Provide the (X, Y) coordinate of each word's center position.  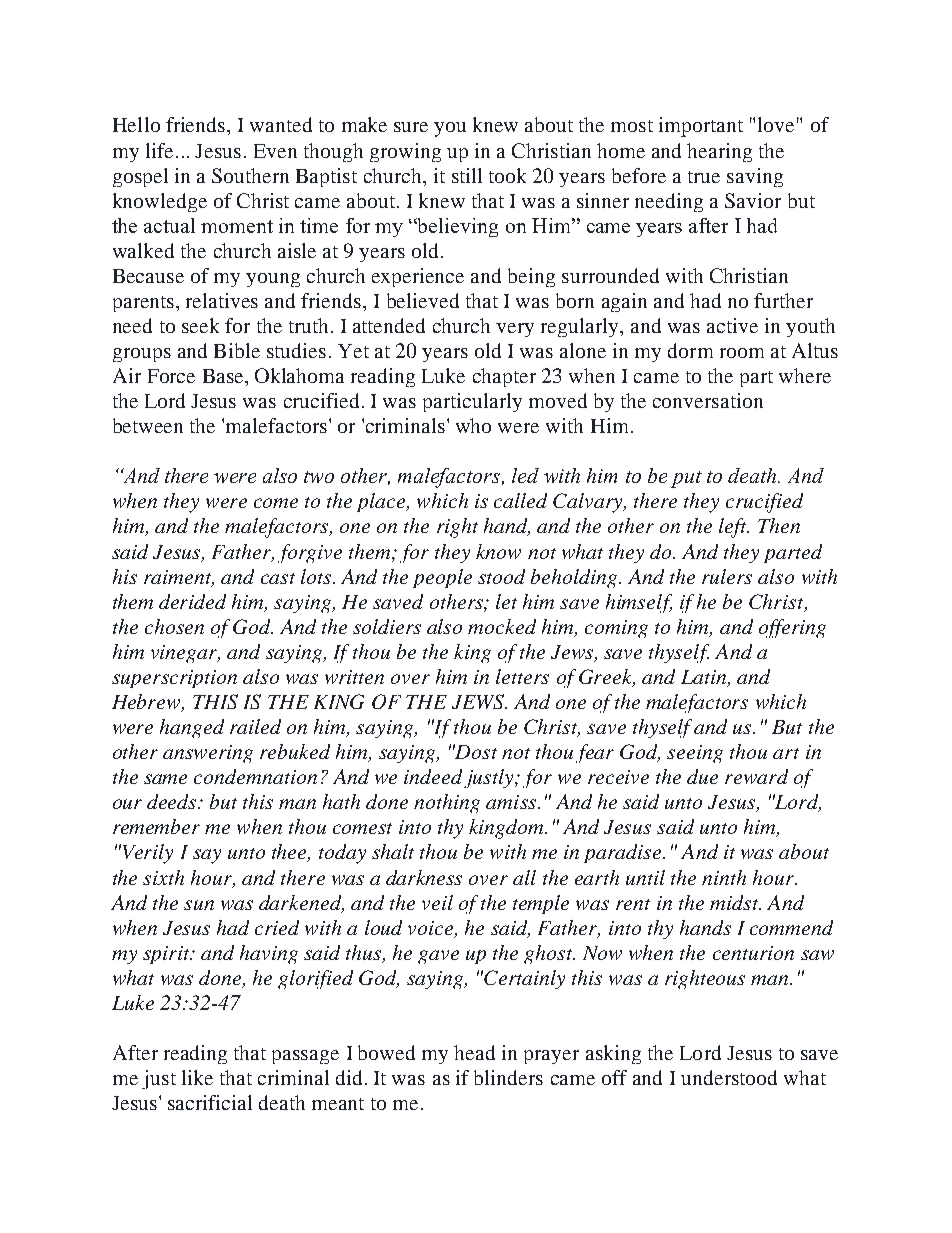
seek (200, 325)
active (732, 325)
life (161, 150)
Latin (705, 678)
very (515, 330)
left (734, 528)
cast (278, 578)
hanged (192, 728)
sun (199, 905)
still (467, 175)
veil (437, 902)
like (197, 1077)
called (520, 500)
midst (735, 902)
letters (522, 676)
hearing (719, 152)
